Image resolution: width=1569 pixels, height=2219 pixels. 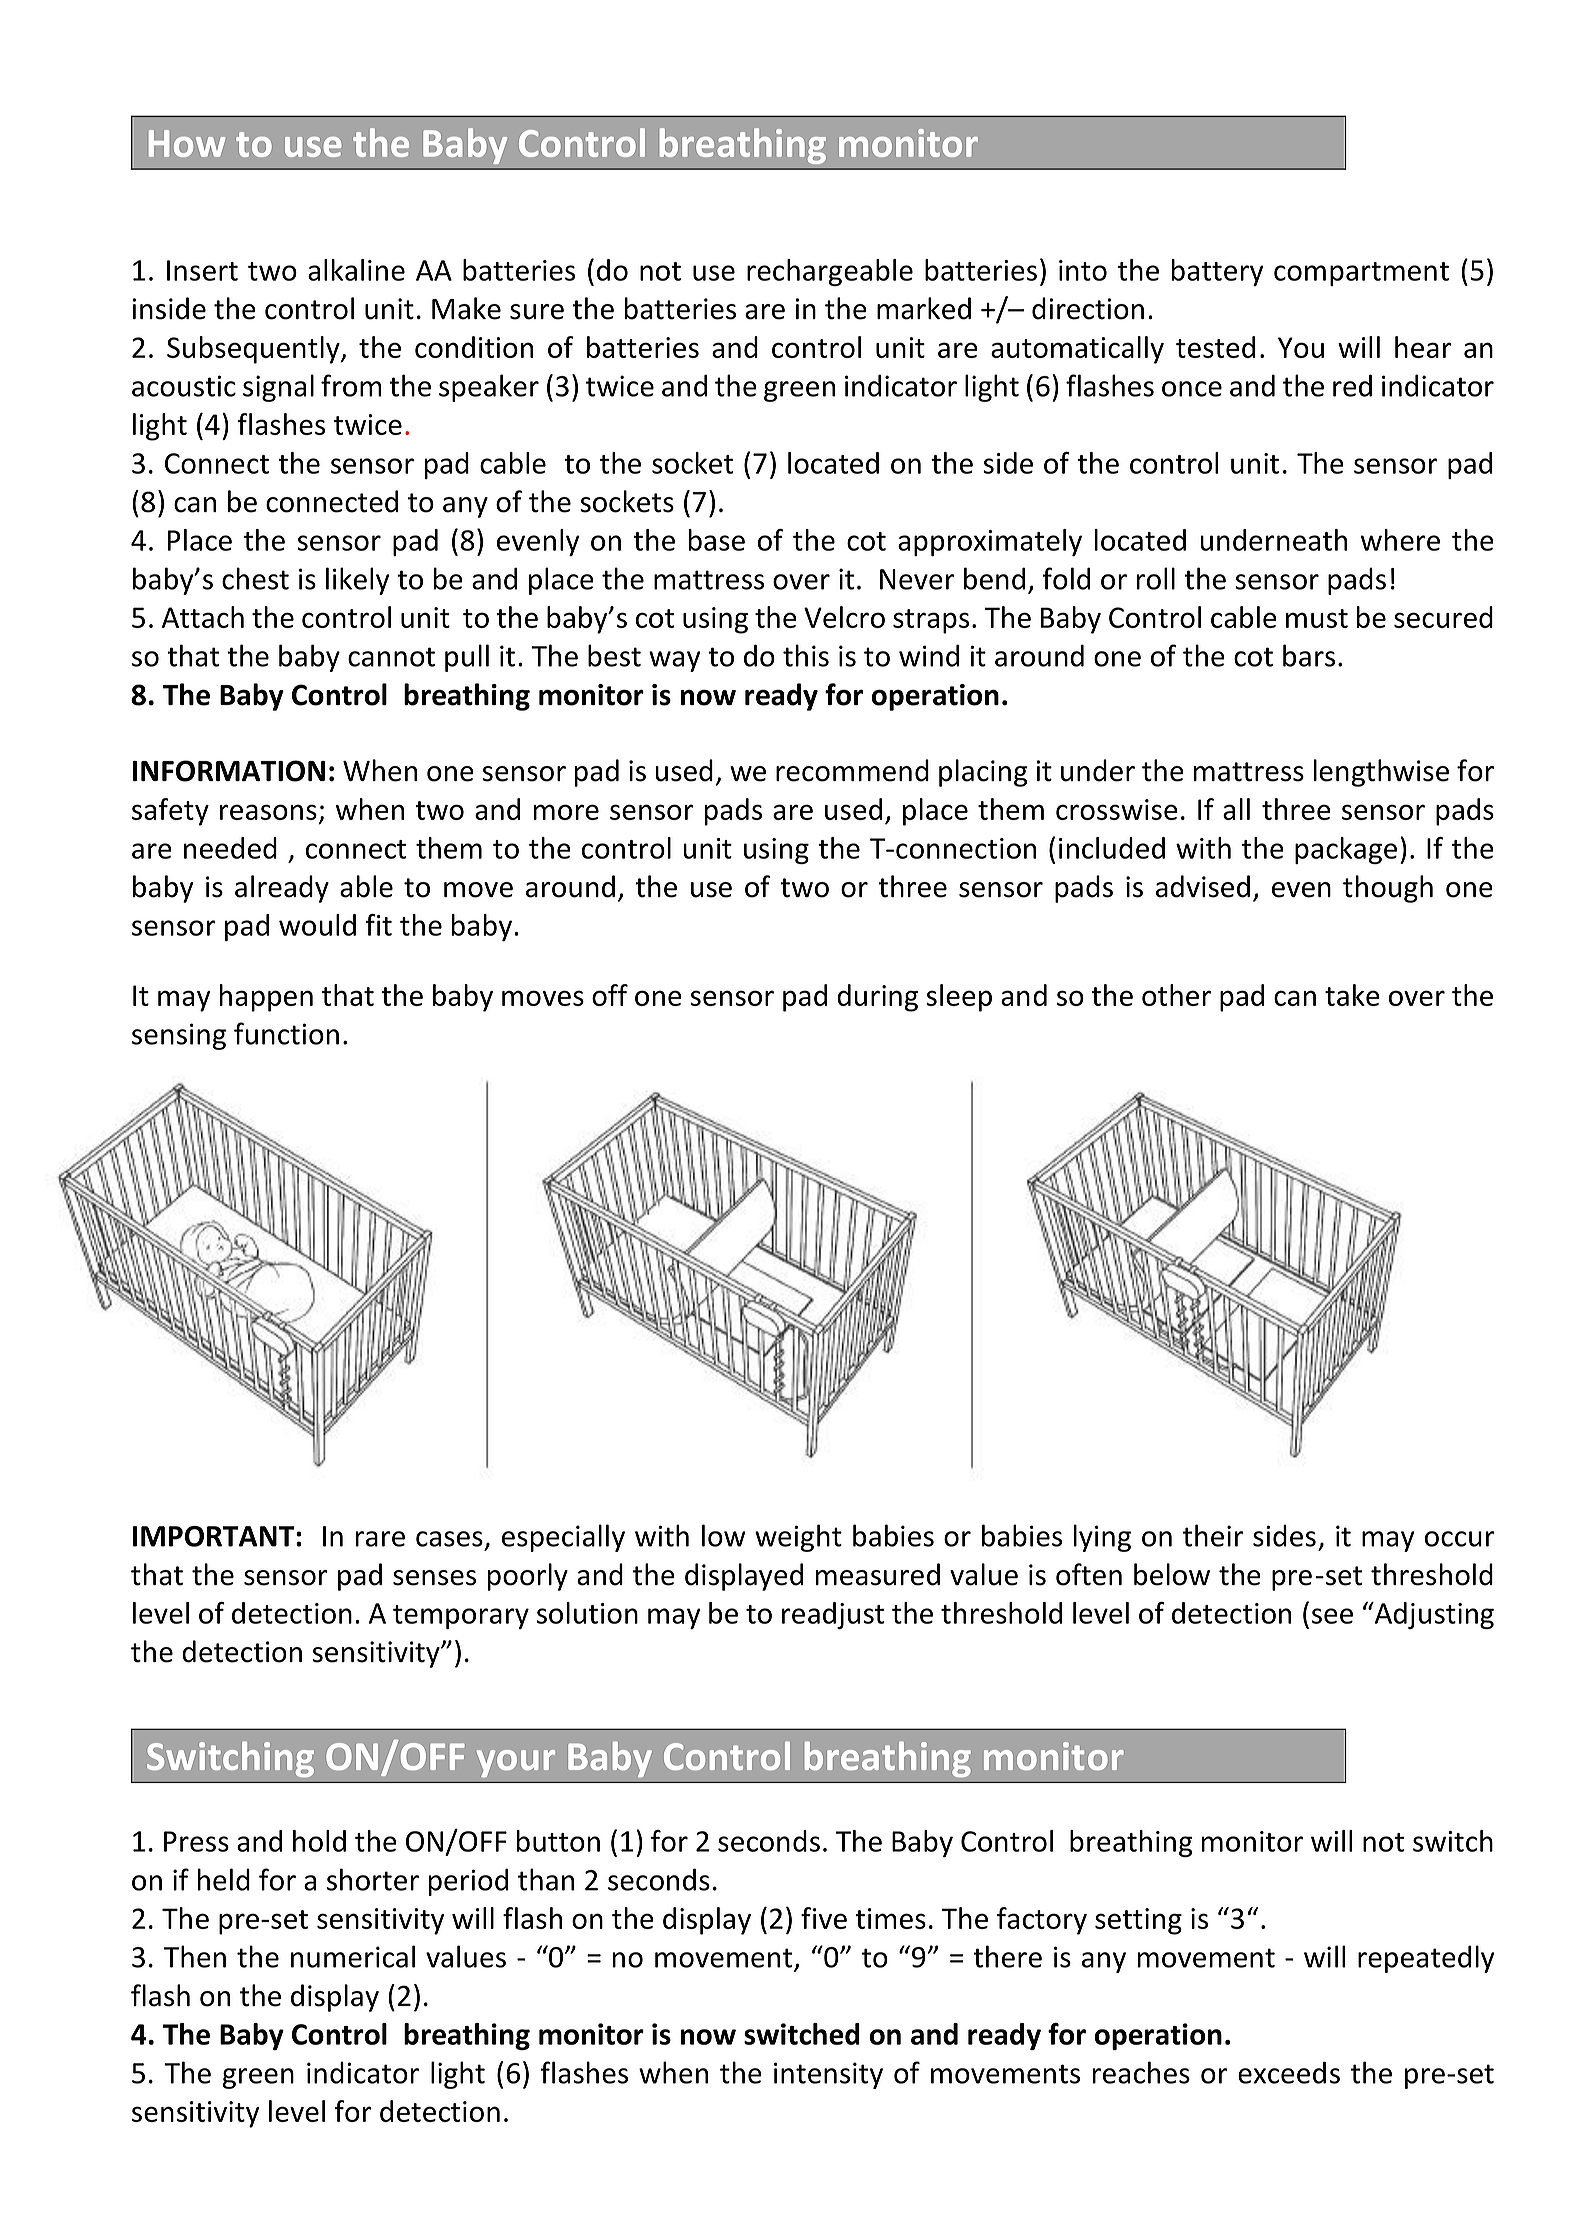 I want to click on marked, so click(x=924, y=308).
